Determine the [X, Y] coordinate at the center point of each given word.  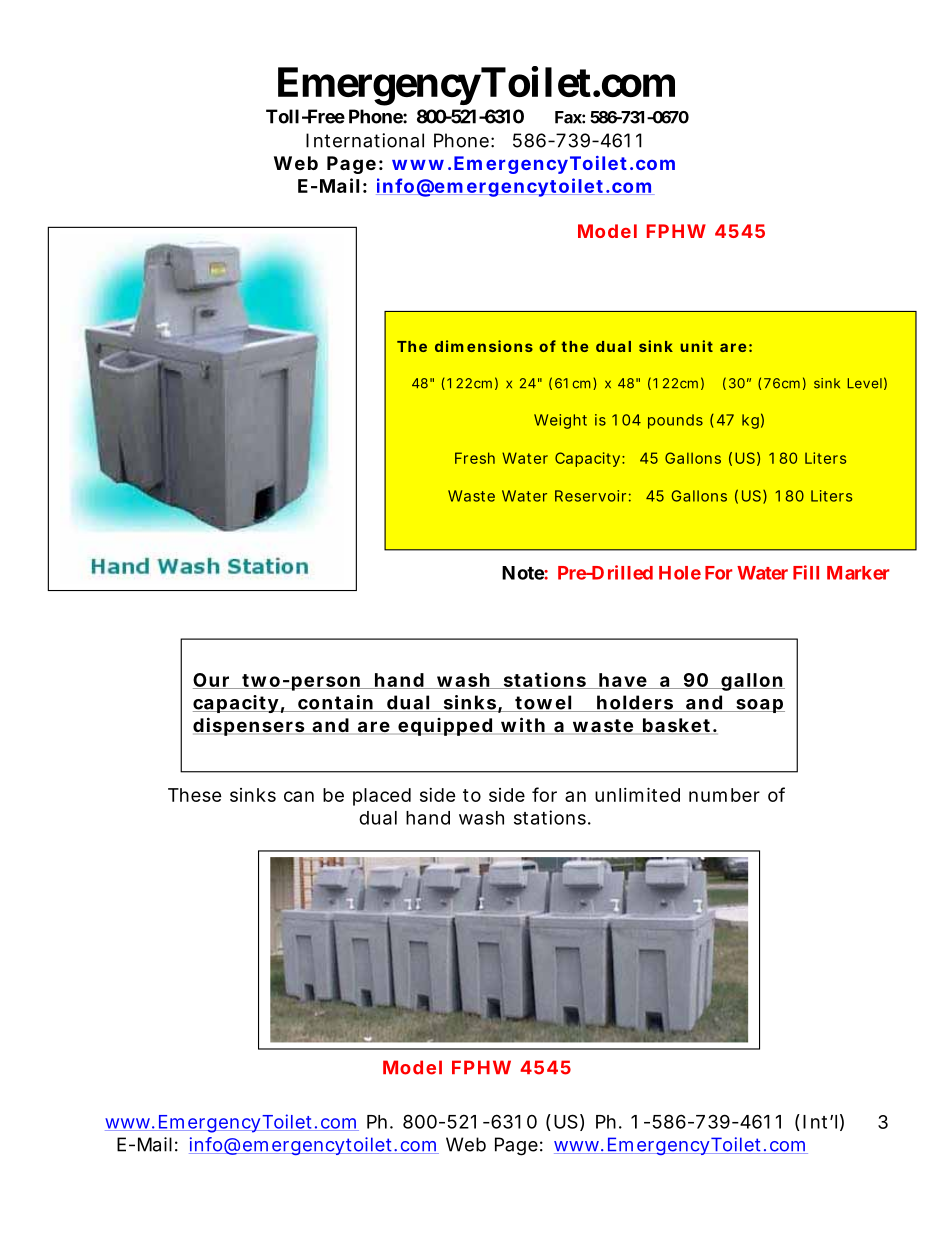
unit [696, 346]
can [299, 796]
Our [212, 681]
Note [523, 573]
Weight [560, 421]
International [365, 140]
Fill [806, 572]
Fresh [475, 458]
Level [865, 383]
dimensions [484, 346]
